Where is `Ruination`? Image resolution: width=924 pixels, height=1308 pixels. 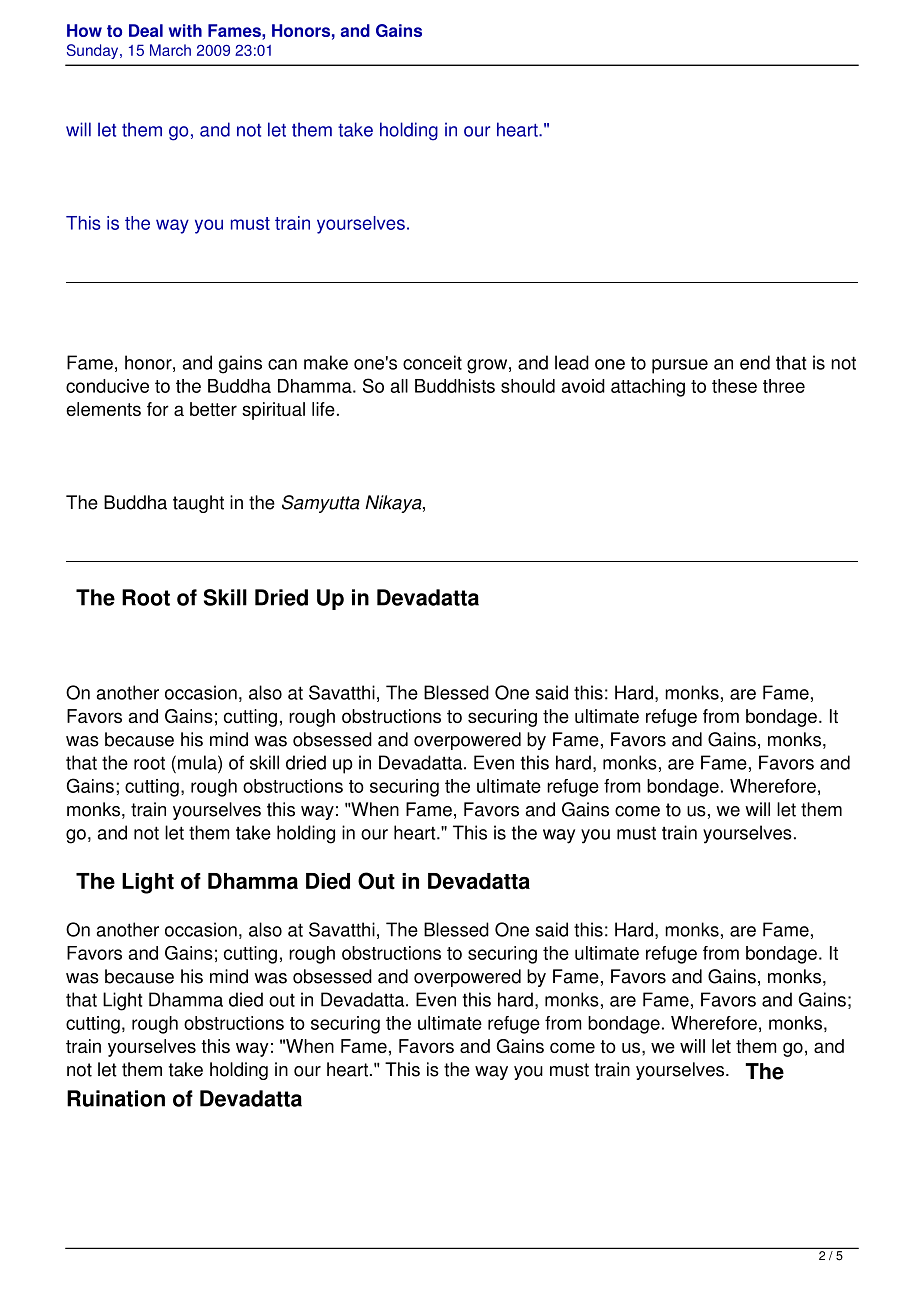 Ruination is located at coordinates (116, 1098).
